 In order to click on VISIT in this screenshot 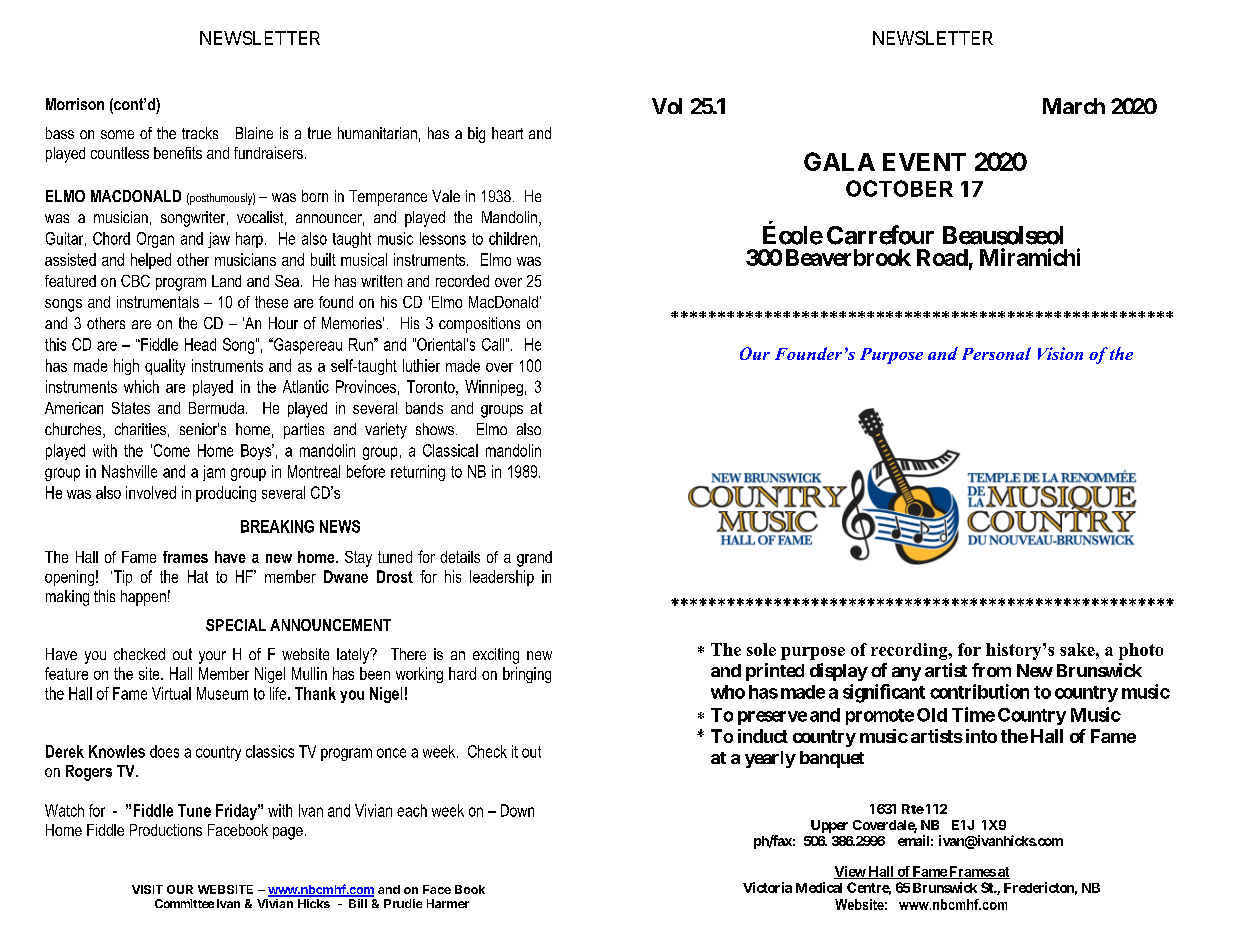, I will do `click(147, 889)`.
